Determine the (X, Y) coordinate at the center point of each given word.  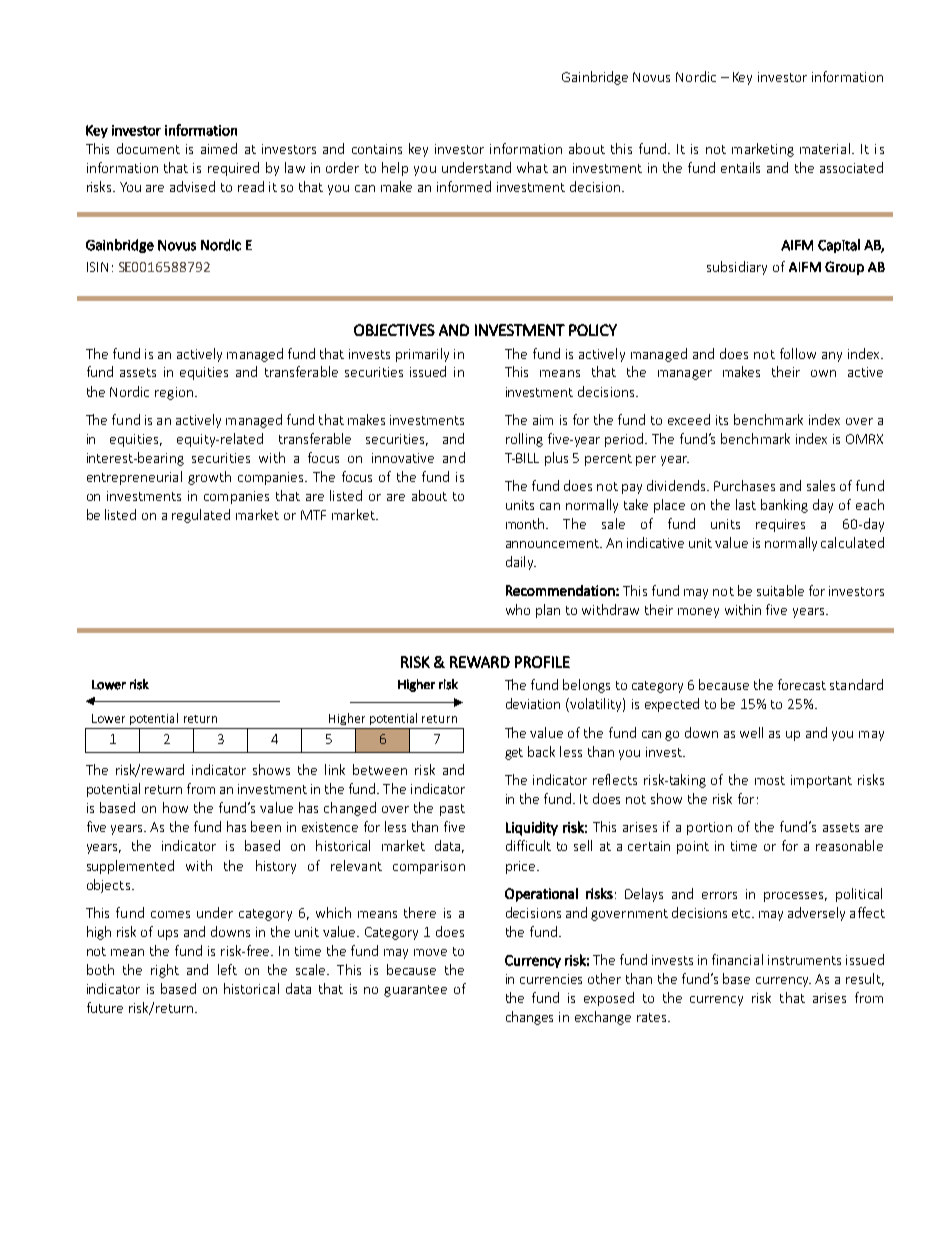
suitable (780, 590)
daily (521, 563)
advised (192, 186)
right (165, 971)
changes (529, 1018)
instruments (804, 960)
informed (464, 186)
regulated (201, 516)
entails (740, 167)
